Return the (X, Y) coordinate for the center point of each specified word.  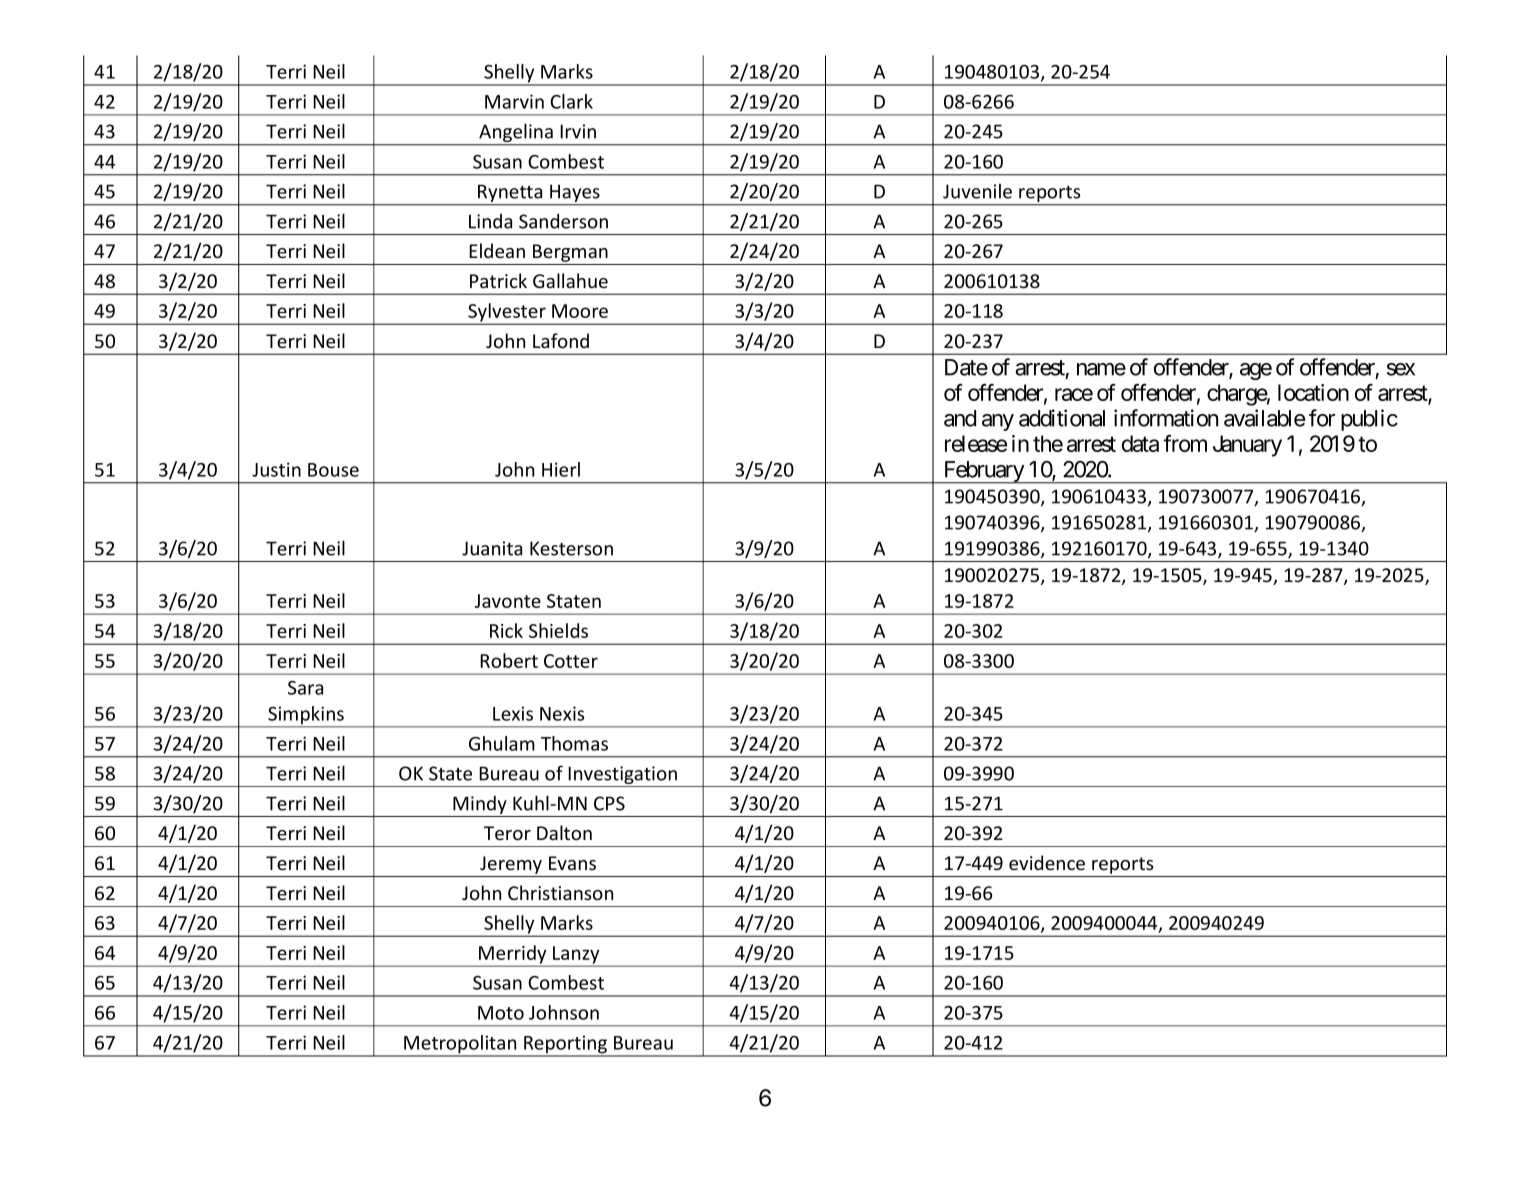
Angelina (516, 134)
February (983, 472)
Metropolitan (460, 1045)
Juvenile (977, 191)
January (1247, 446)
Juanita (492, 548)
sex (1401, 369)
